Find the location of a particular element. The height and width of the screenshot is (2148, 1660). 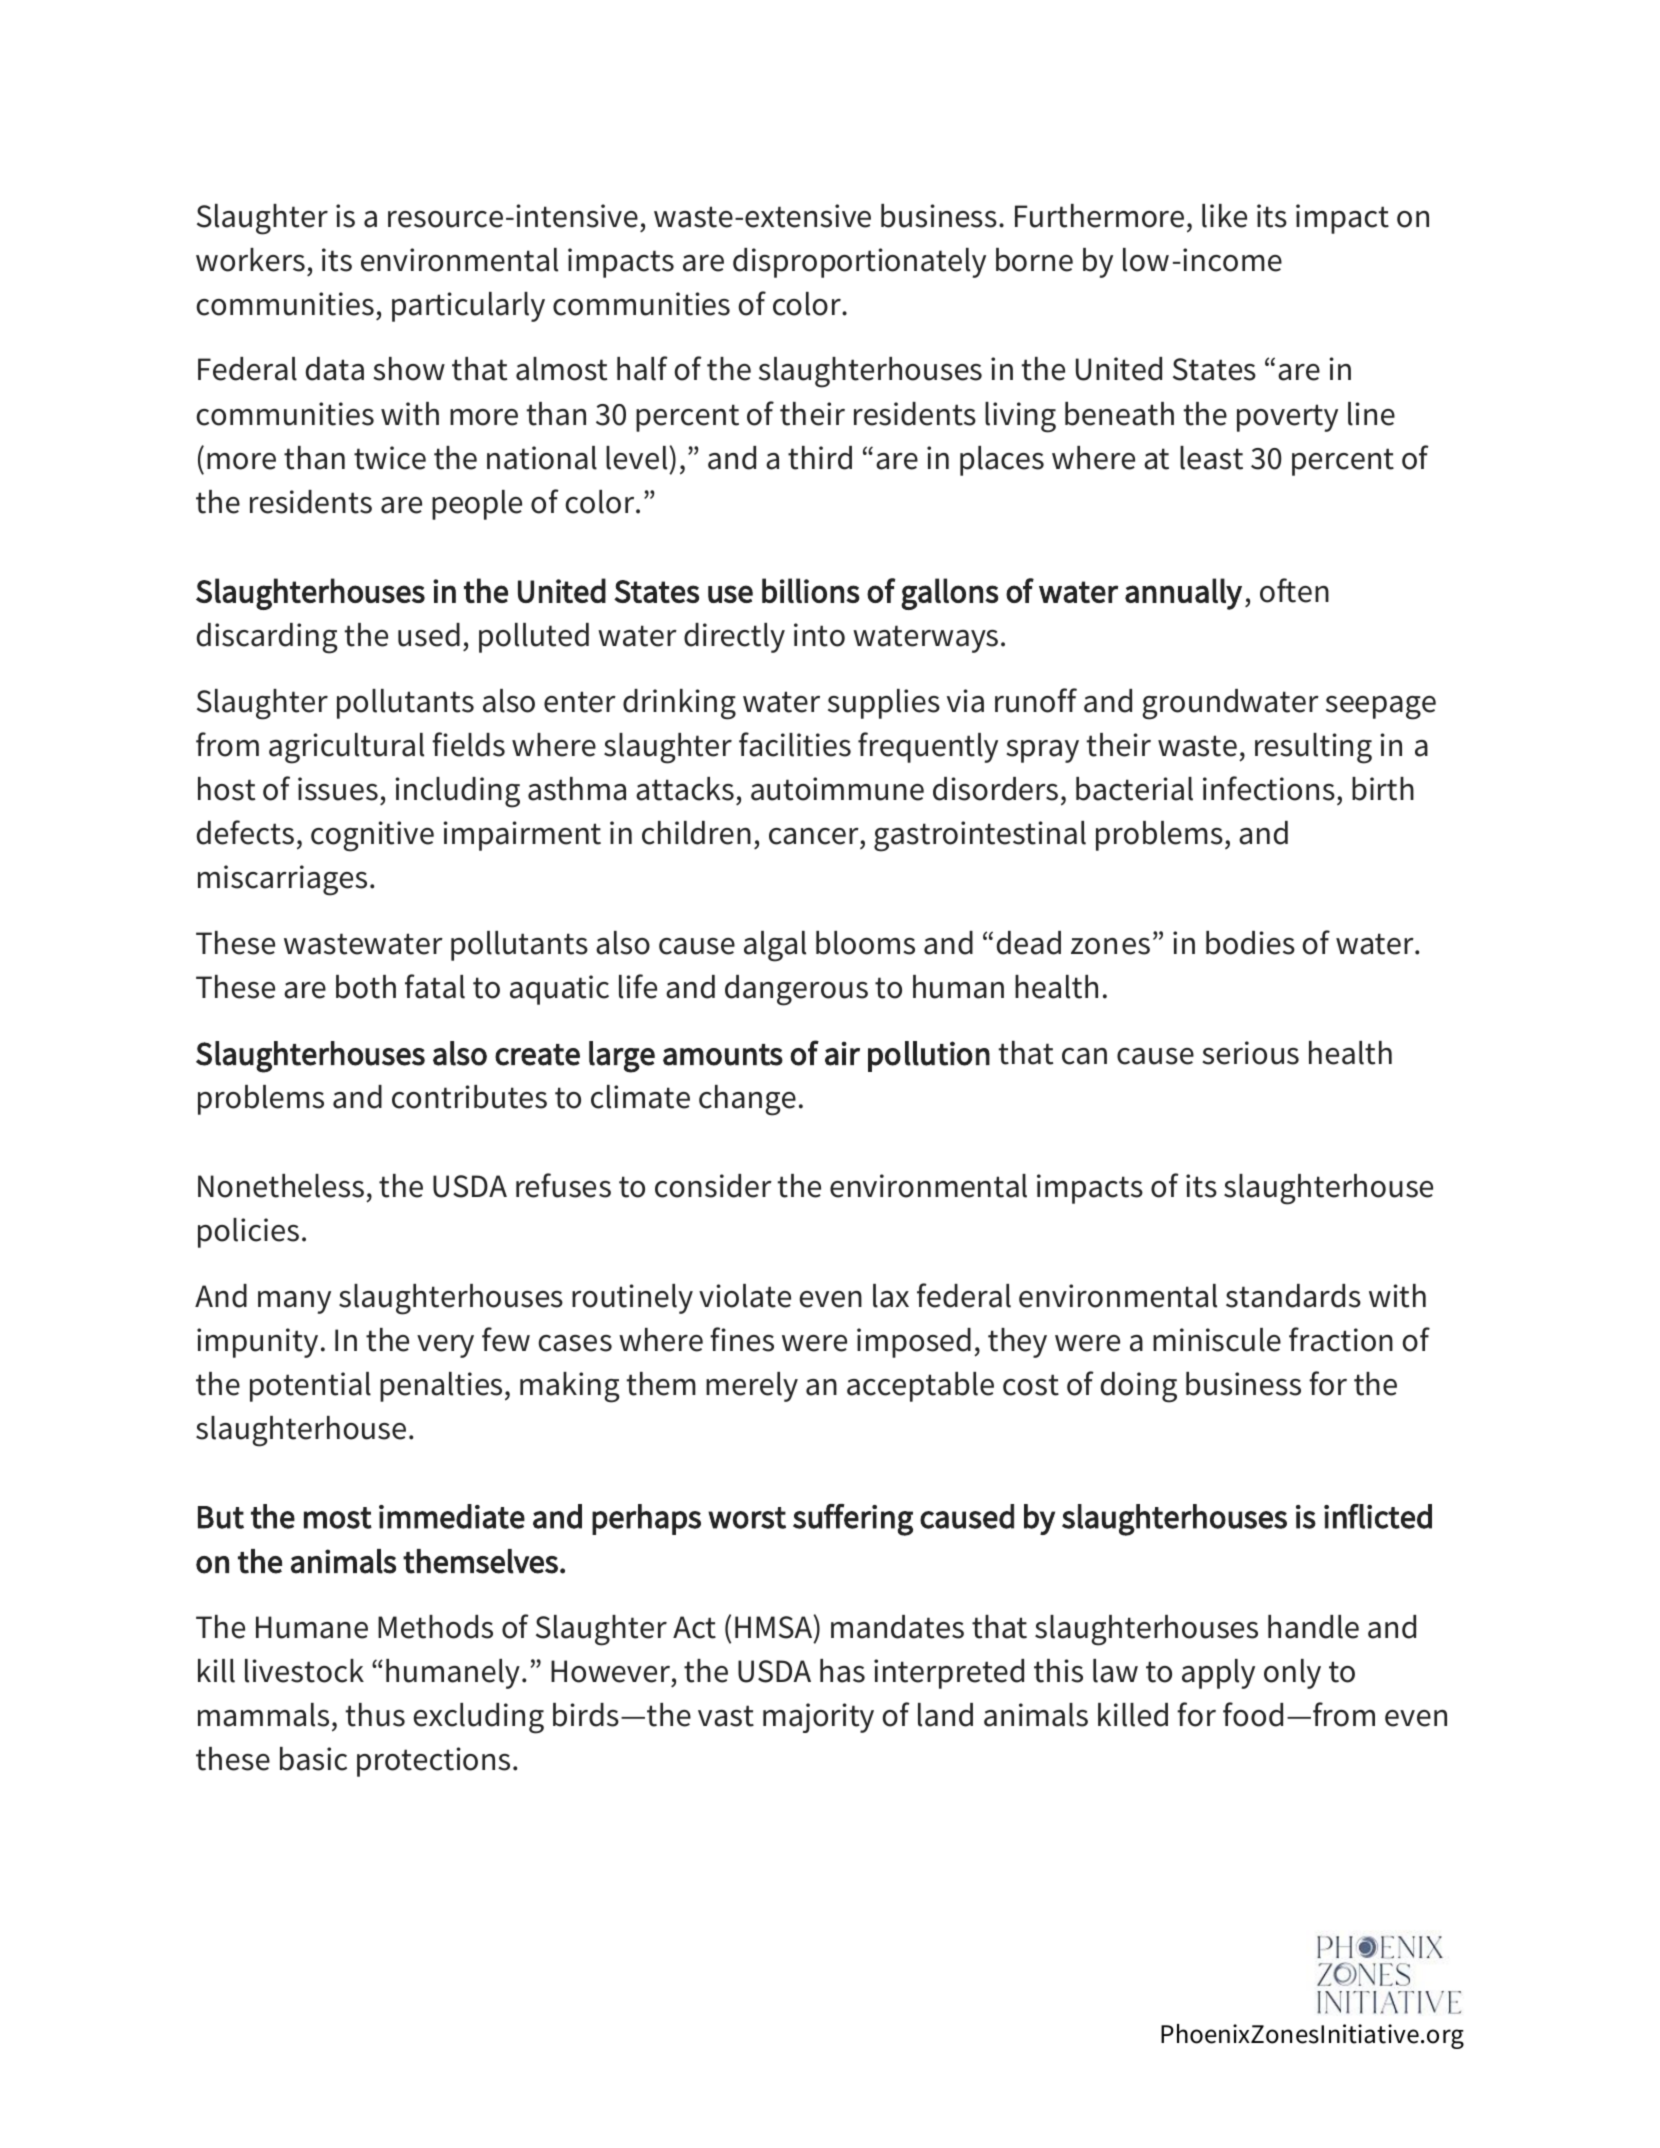

thus is located at coordinates (375, 1715).
